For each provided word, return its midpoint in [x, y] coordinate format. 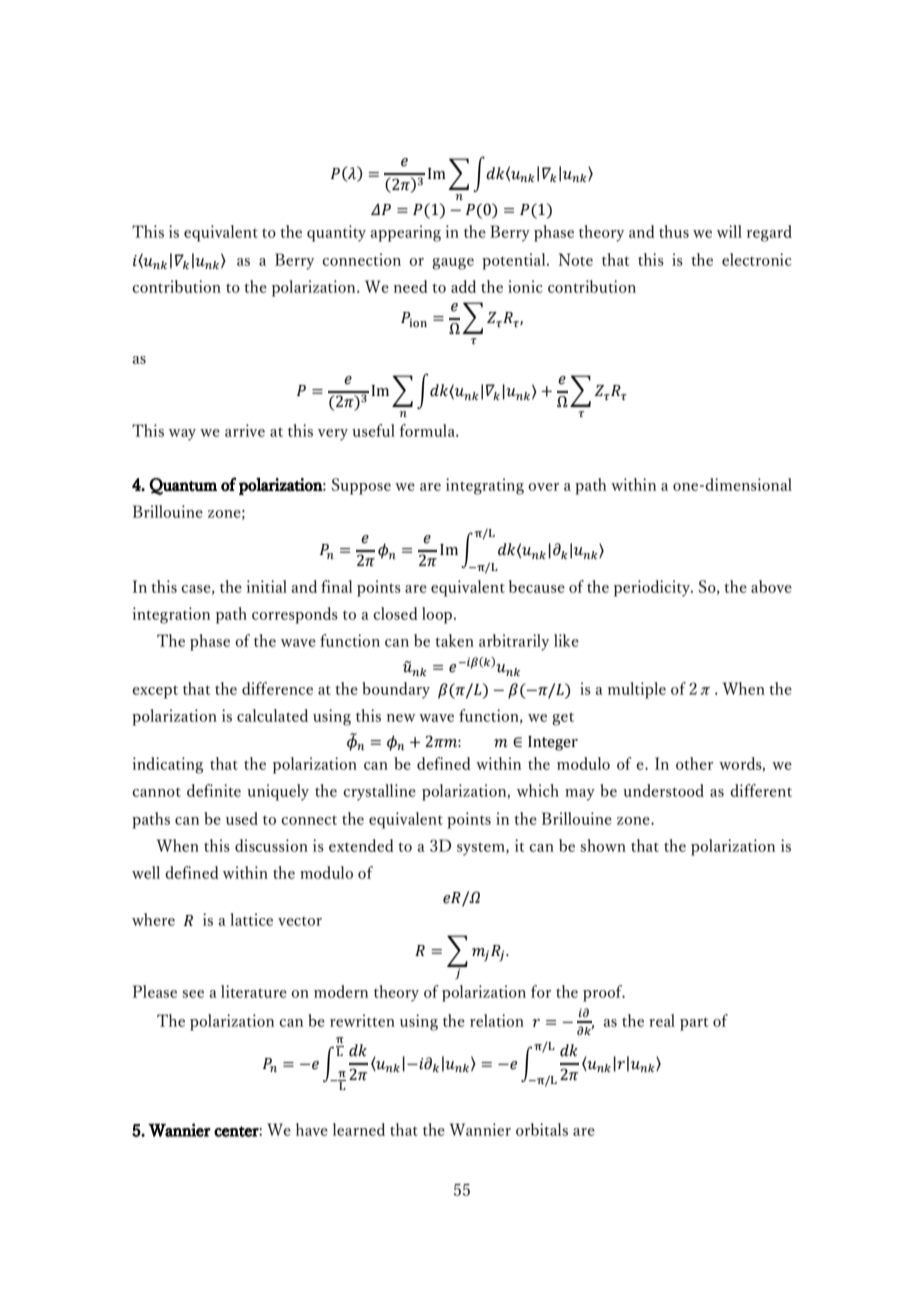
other [694, 763]
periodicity [653, 588]
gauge [453, 264]
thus [674, 231]
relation [497, 1020]
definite [214, 790]
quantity [336, 233]
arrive [245, 430]
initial [267, 586]
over [543, 487]
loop [438, 615]
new [401, 718]
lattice [251, 919]
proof [604, 993]
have [312, 1129]
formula [428, 430]
